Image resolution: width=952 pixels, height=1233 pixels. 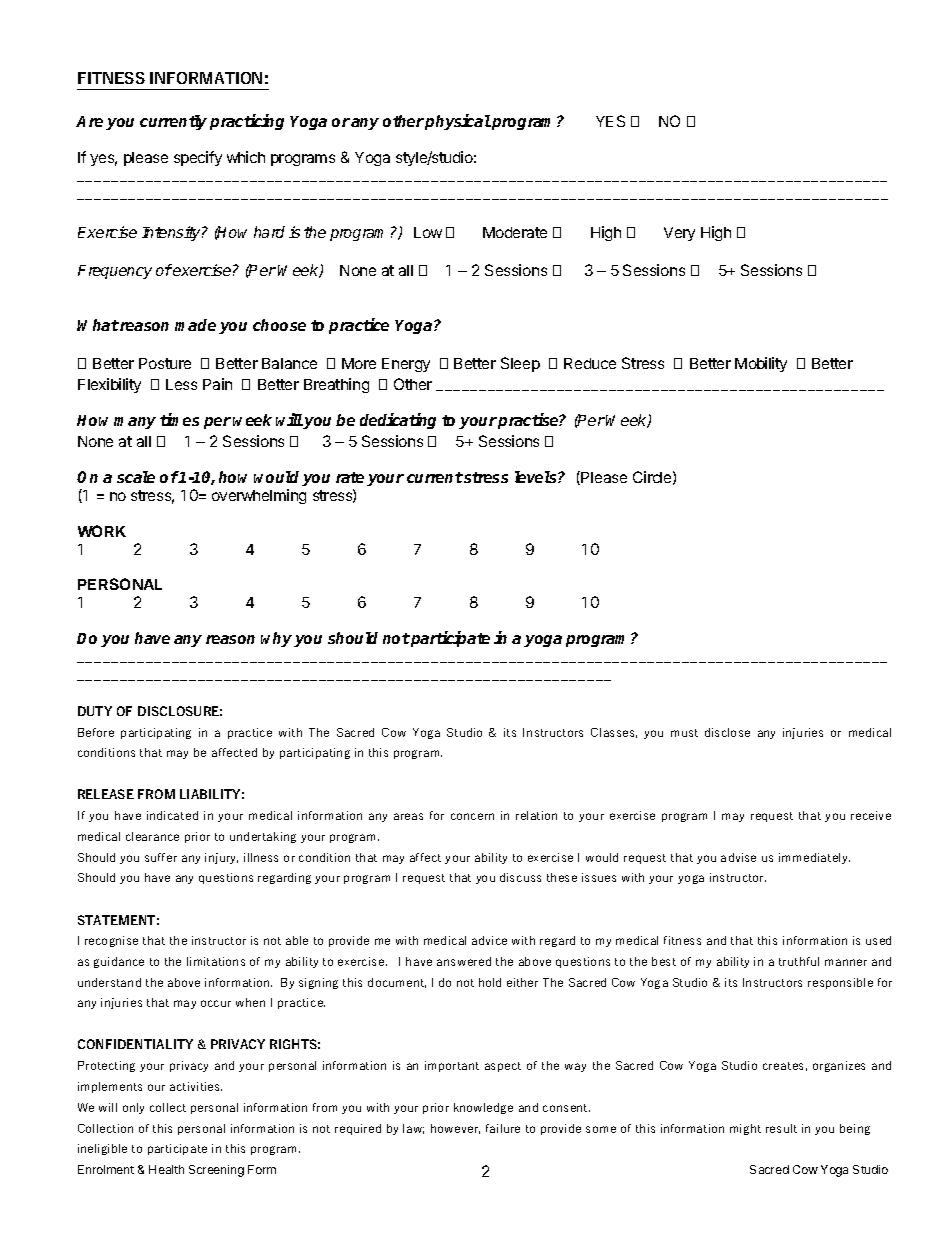 I want to click on failure, so click(x=503, y=1128).
